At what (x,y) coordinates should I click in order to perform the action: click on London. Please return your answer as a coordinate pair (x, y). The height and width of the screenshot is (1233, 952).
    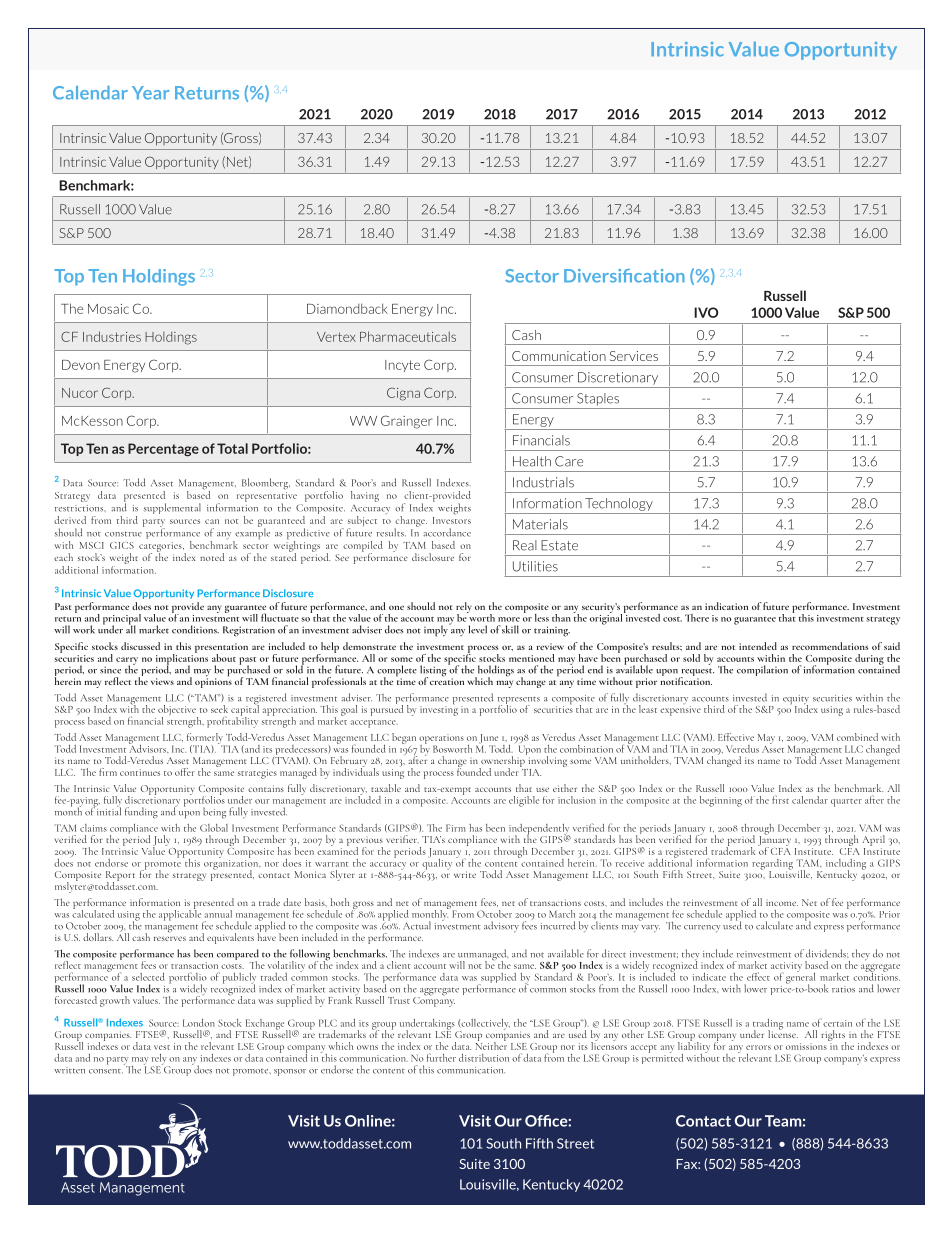
    Looking at the image, I should click on (199, 1023).
